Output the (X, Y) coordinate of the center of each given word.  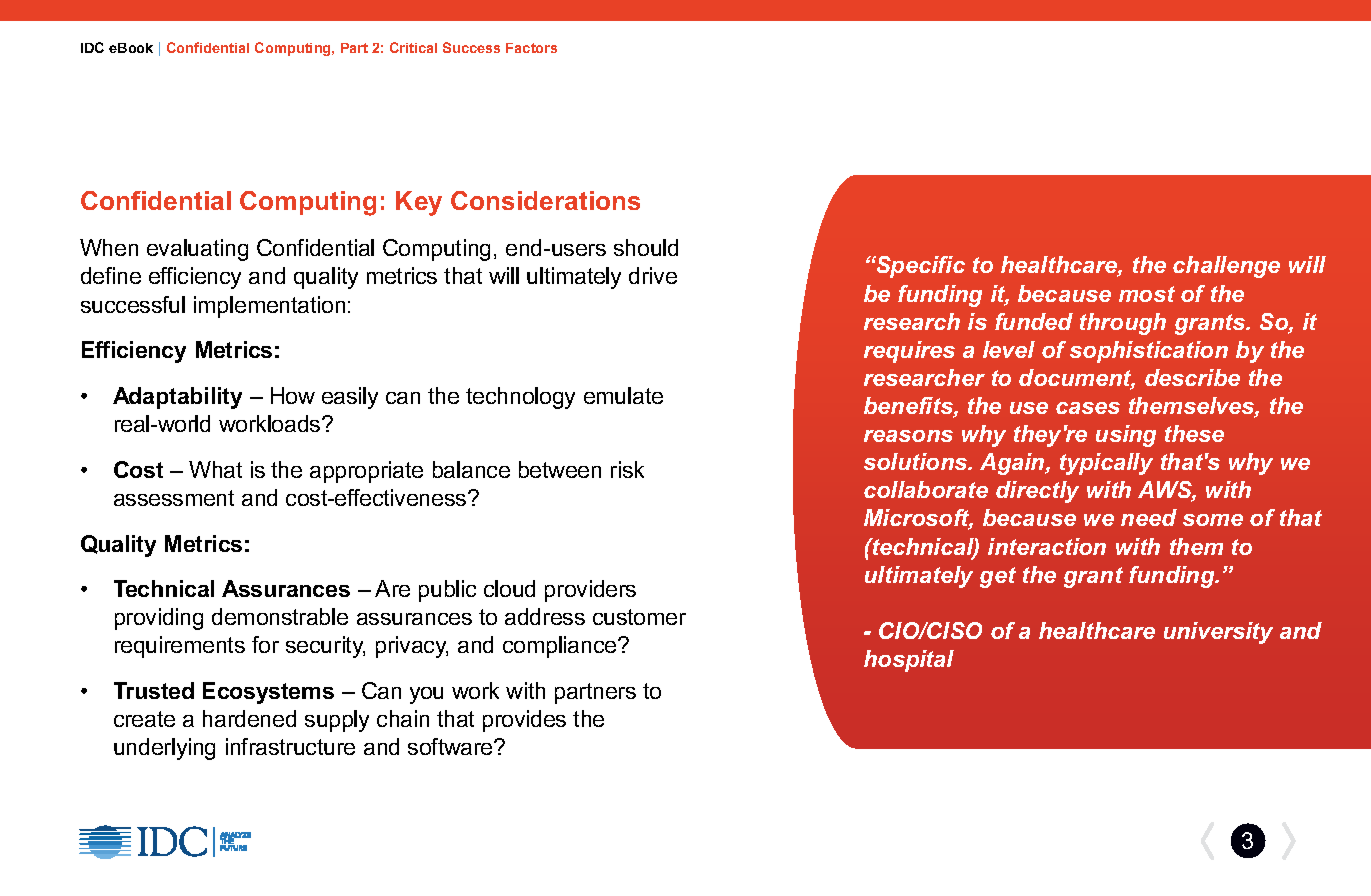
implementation (269, 307)
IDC (92, 47)
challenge (1226, 267)
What (215, 469)
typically (1106, 464)
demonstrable (280, 616)
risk (627, 469)
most (1147, 294)
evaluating (197, 250)
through (1123, 324)
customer (639, 617)
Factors (531, 48)
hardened (249, 718)
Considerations (545, 200)
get (998, 577)
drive (653, 275)
